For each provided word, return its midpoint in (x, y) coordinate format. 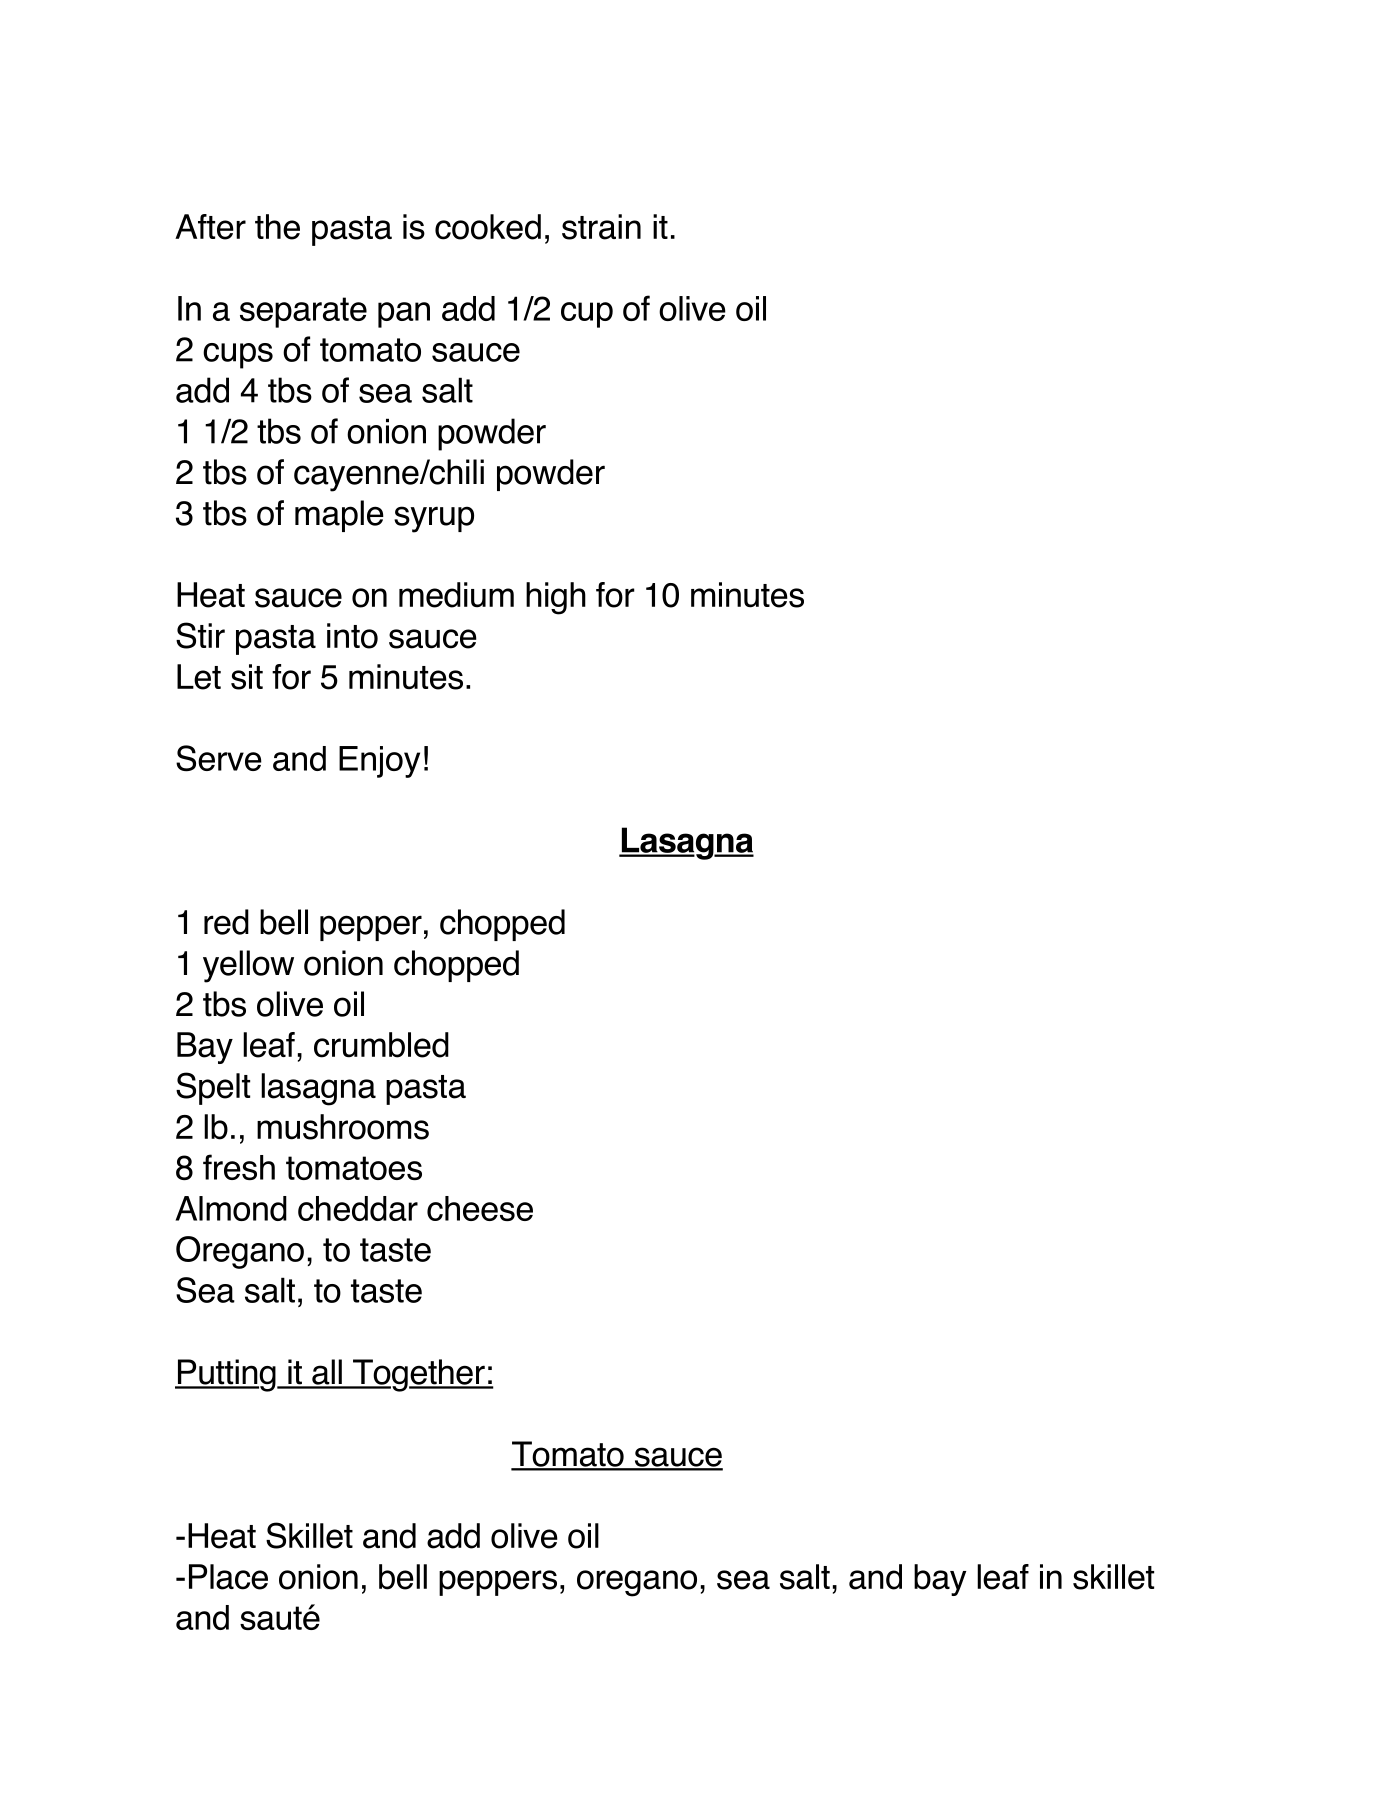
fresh (239, 1167)
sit (247, 677)
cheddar (358, 1208)
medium (456, 595)
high (556, 598)
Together (419, 1375)
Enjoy (379, 762)
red (226, 922)
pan (404, 315)
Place (228, 1577)
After (210, 227)
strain (601, 227)
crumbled (381, 1045)
